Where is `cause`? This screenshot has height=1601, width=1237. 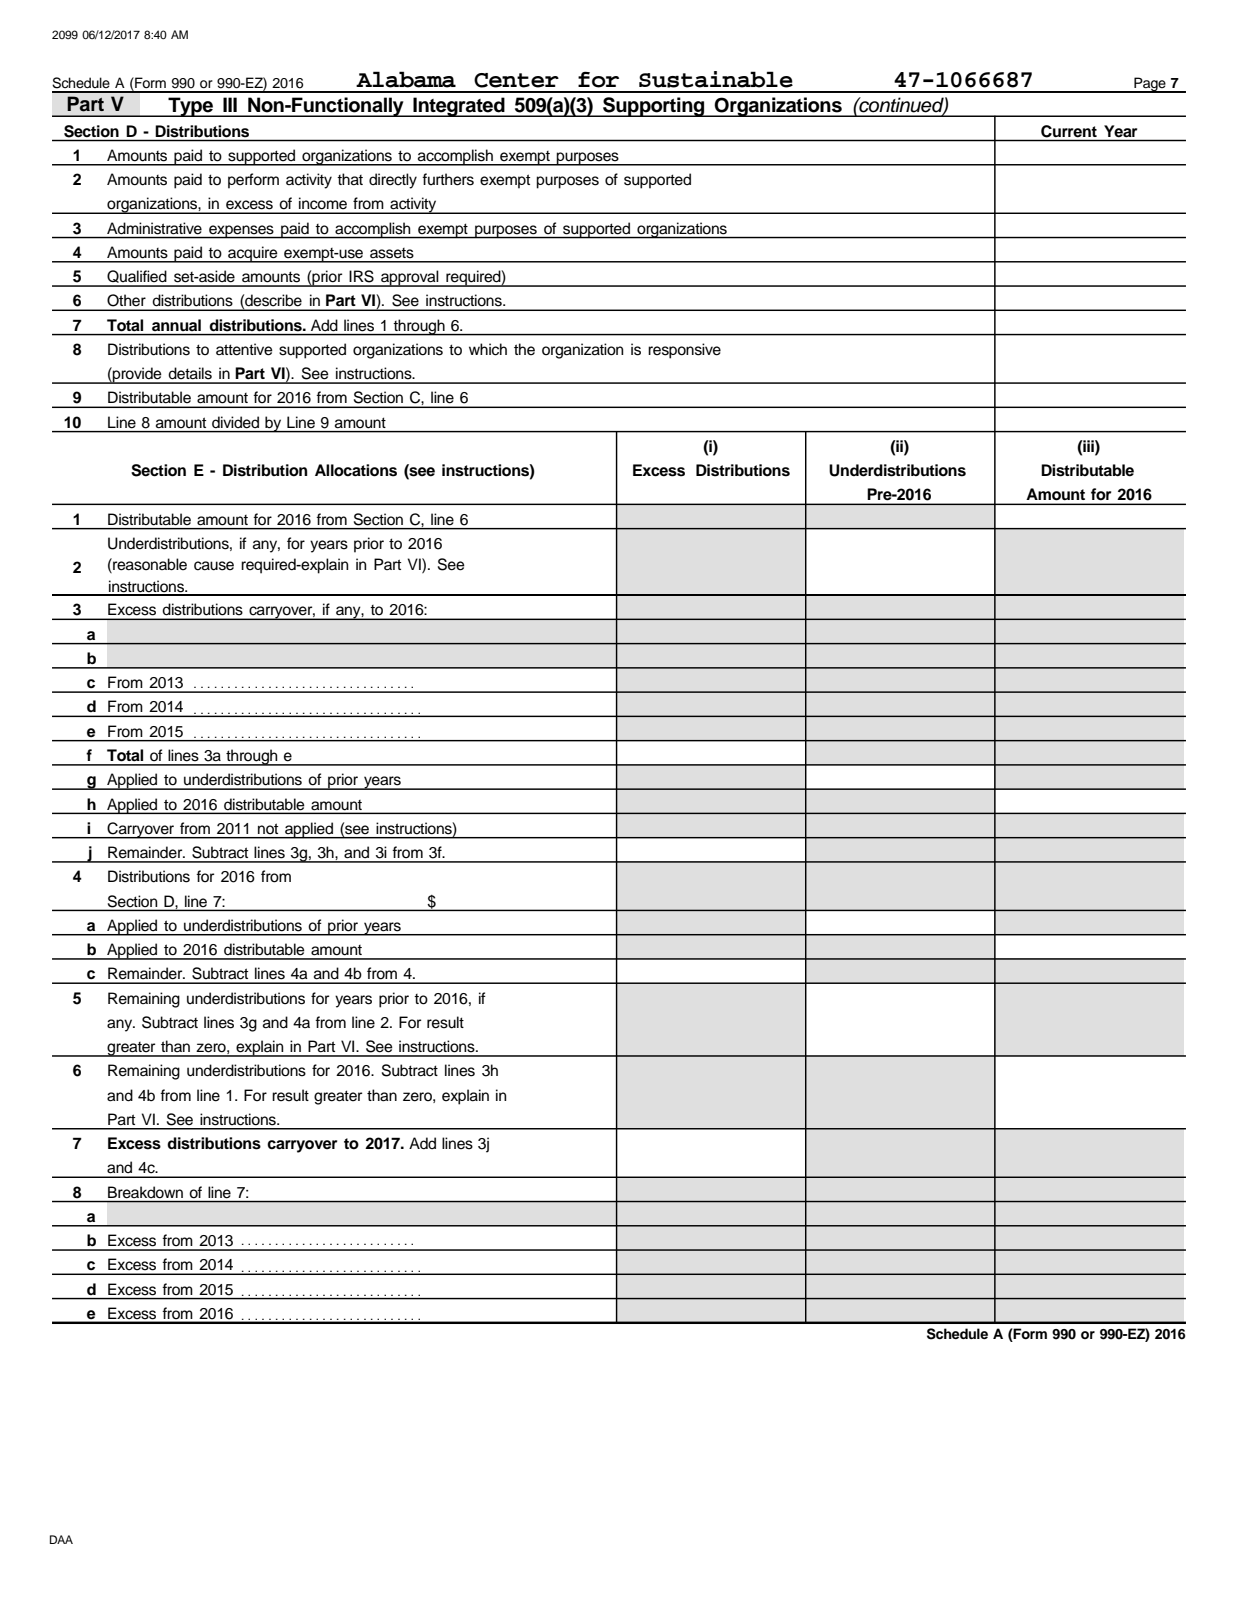 cause is located at coordinates (214, 566).
